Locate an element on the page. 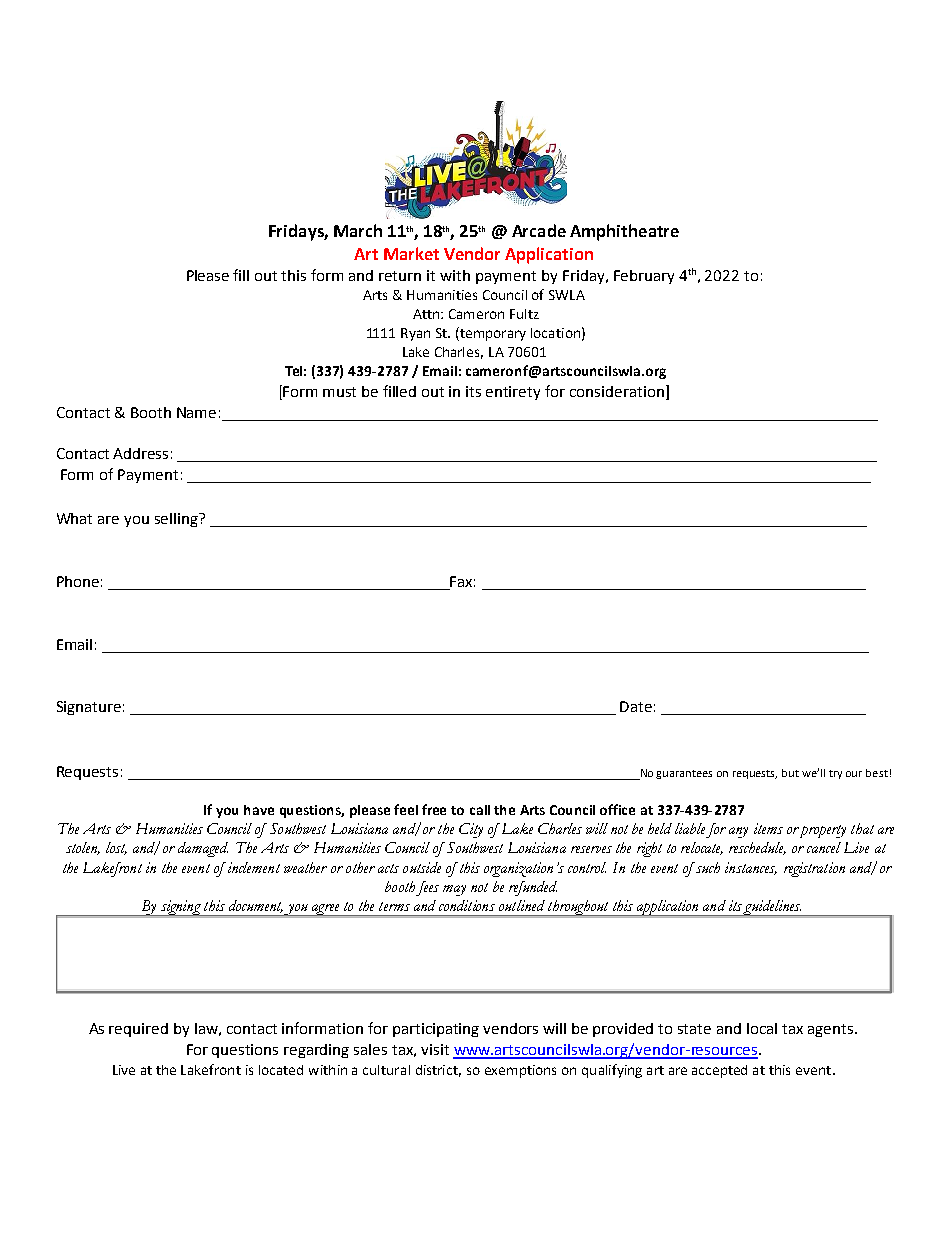 This page has width=952, height=1233. March is located at coordinates (358, 230).
